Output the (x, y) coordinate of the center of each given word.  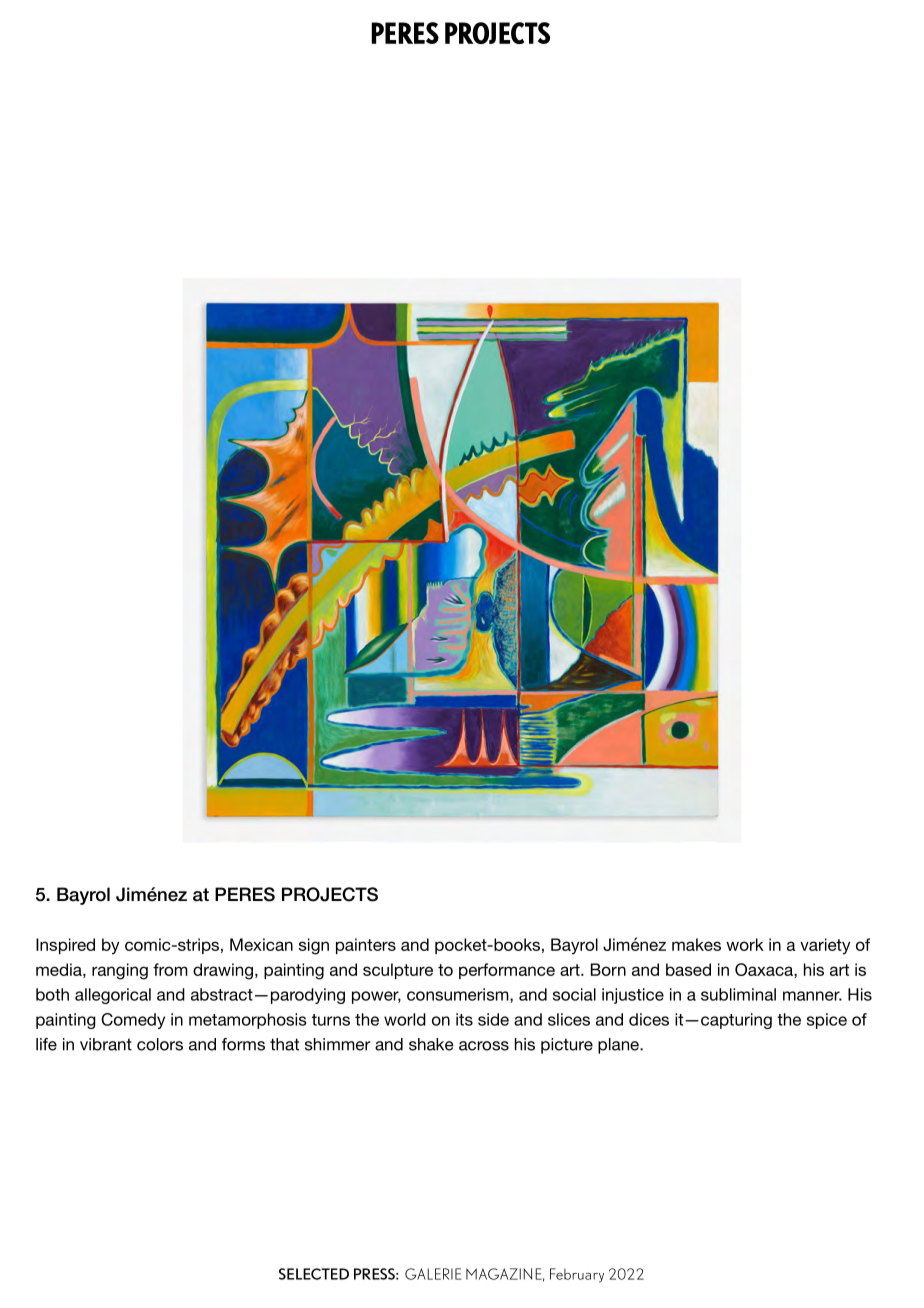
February (577, 1275)
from (170, 969)
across (484, 1046)
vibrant (106, 1044)
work (745, 944)
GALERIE (433, 1274)
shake (431, 1044)
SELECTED (314, 1274)
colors (160, 1044)
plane (619, 1046)
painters (366, 946)
